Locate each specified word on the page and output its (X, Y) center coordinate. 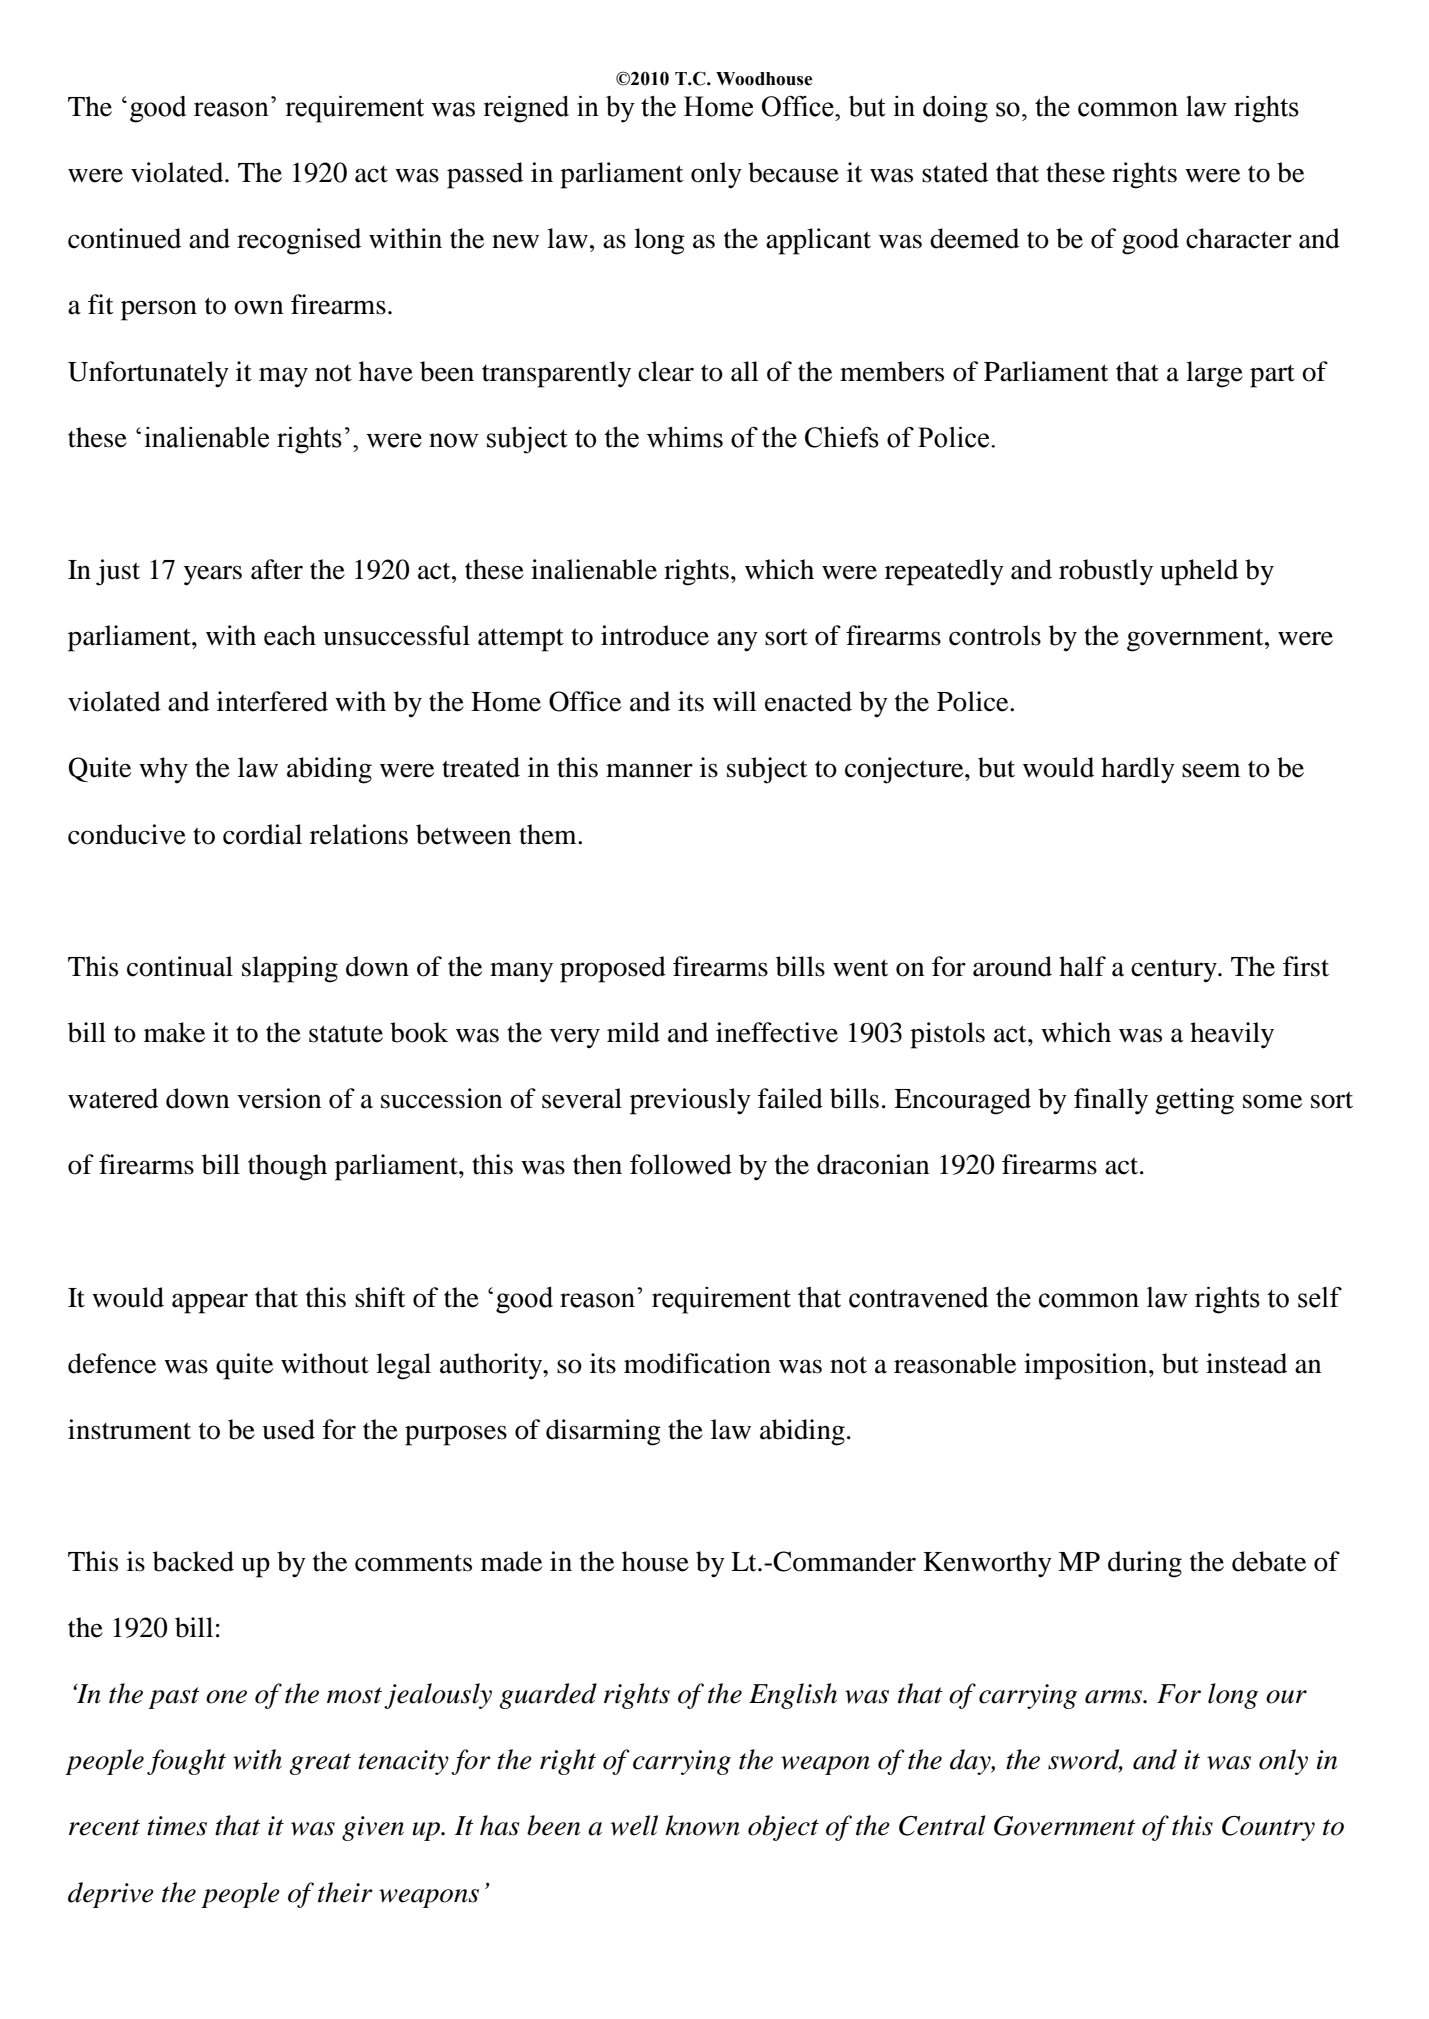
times (177, 1826)
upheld (1199, 572)
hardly (1138, 770)
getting (1194, 1101)
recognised (299, 241)
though (287, 1167)
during (1145, 1564)
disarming (603, 1432)
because (793, 172)
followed (681, 1164)
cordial (262, 834)
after (277, 569)
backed (193, 1561)
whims (685, 437)
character (1239, 238)
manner (649, 770)
